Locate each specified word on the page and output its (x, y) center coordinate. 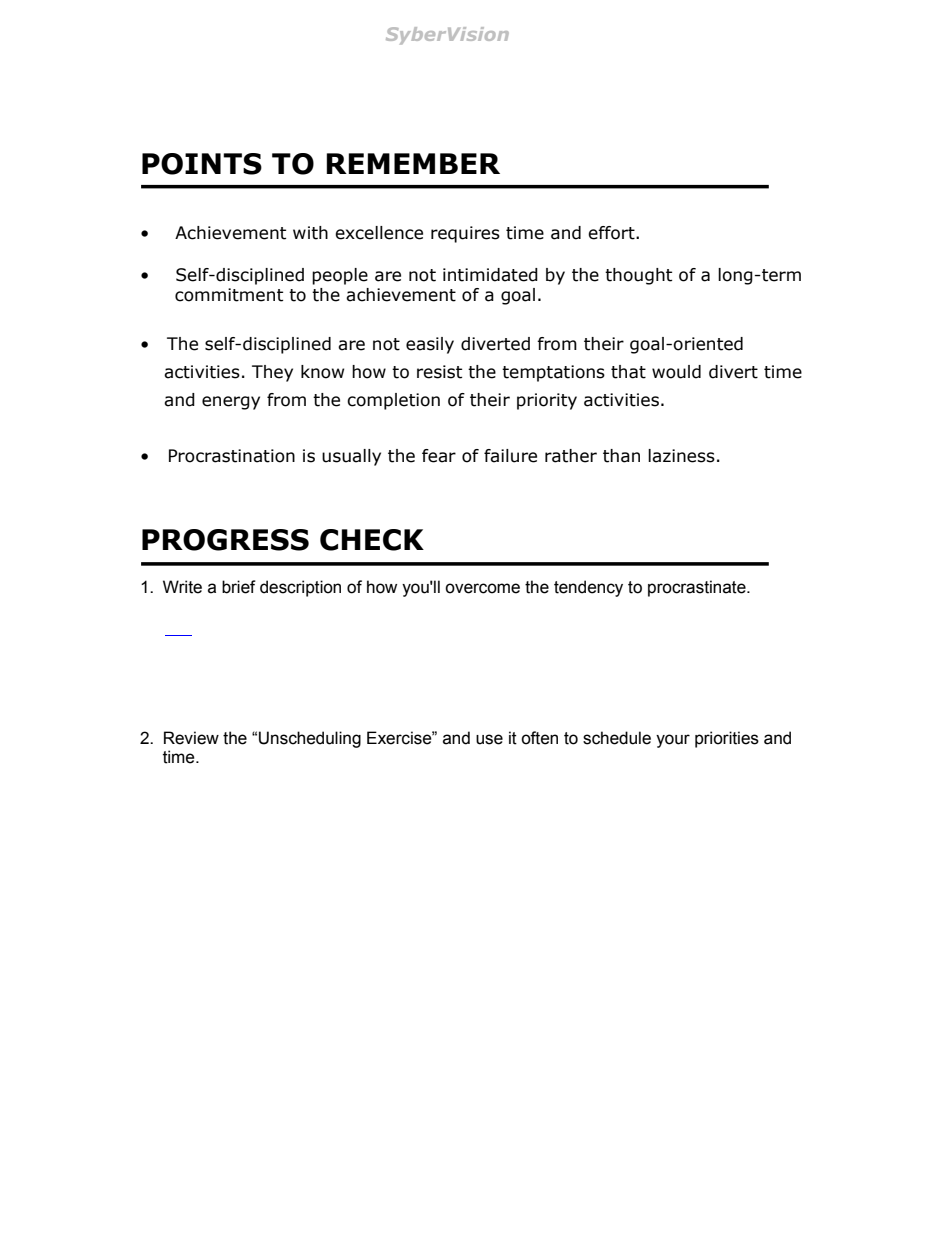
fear (439, 456)
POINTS (202, 164)
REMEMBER (413, 163)
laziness (681, 456)
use (489, 739)
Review (191, 738)
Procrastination (232, 456)
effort (612, 233)
